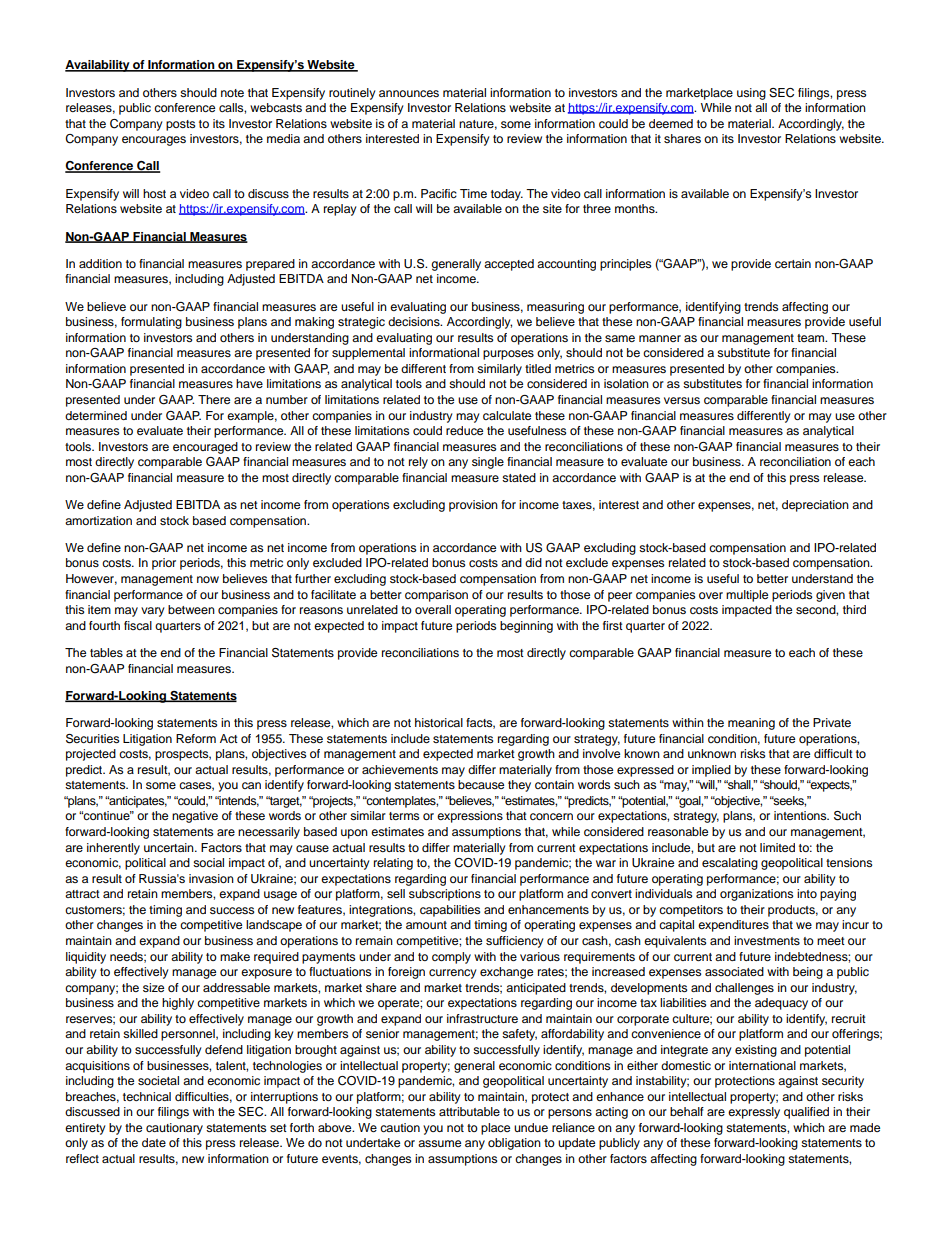 The image size is (952, 1233). Describe the element at coordinates (147, 1096) in the screenshot. I see `technical` at that location.
